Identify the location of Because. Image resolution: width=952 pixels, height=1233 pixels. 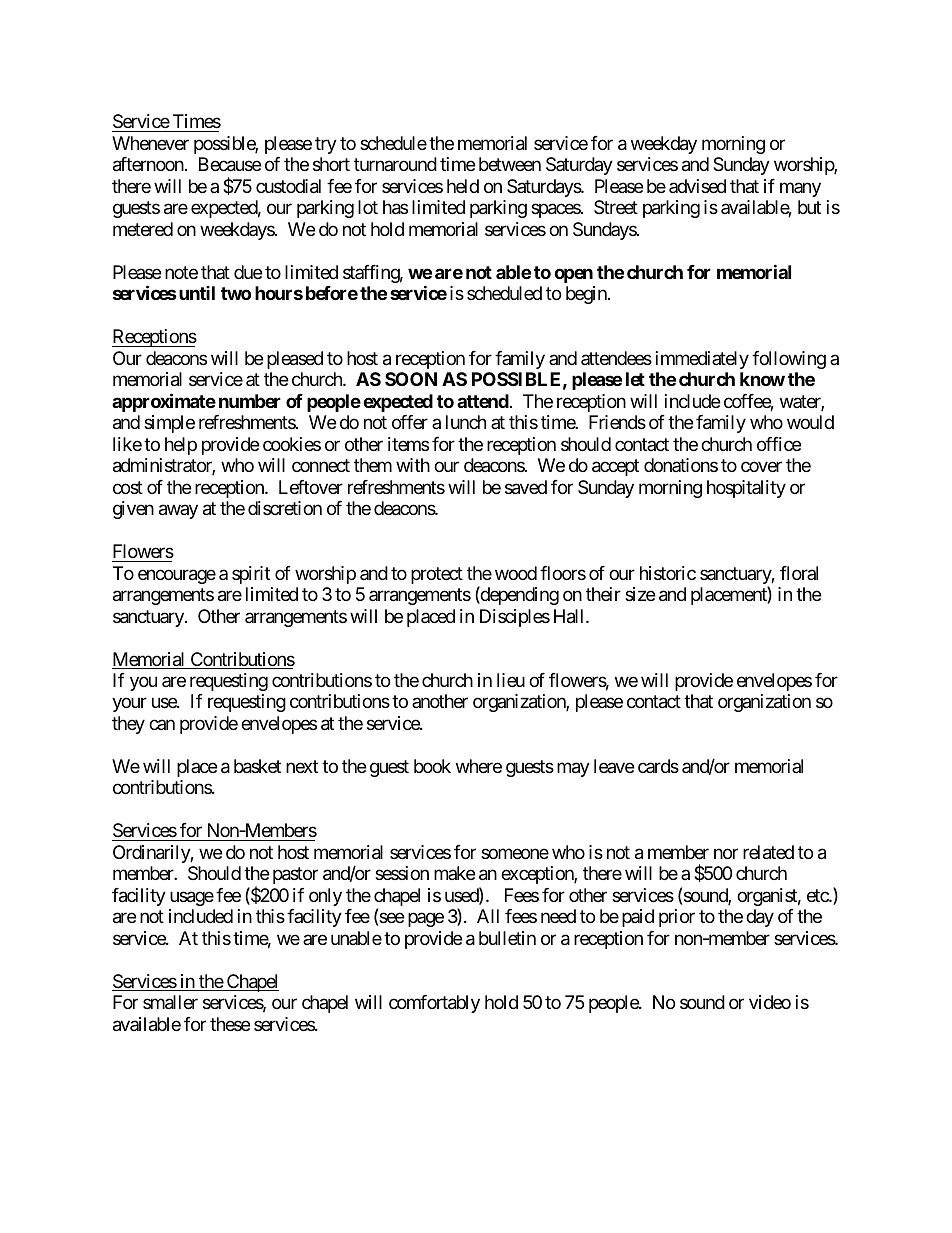
(230, 164).
